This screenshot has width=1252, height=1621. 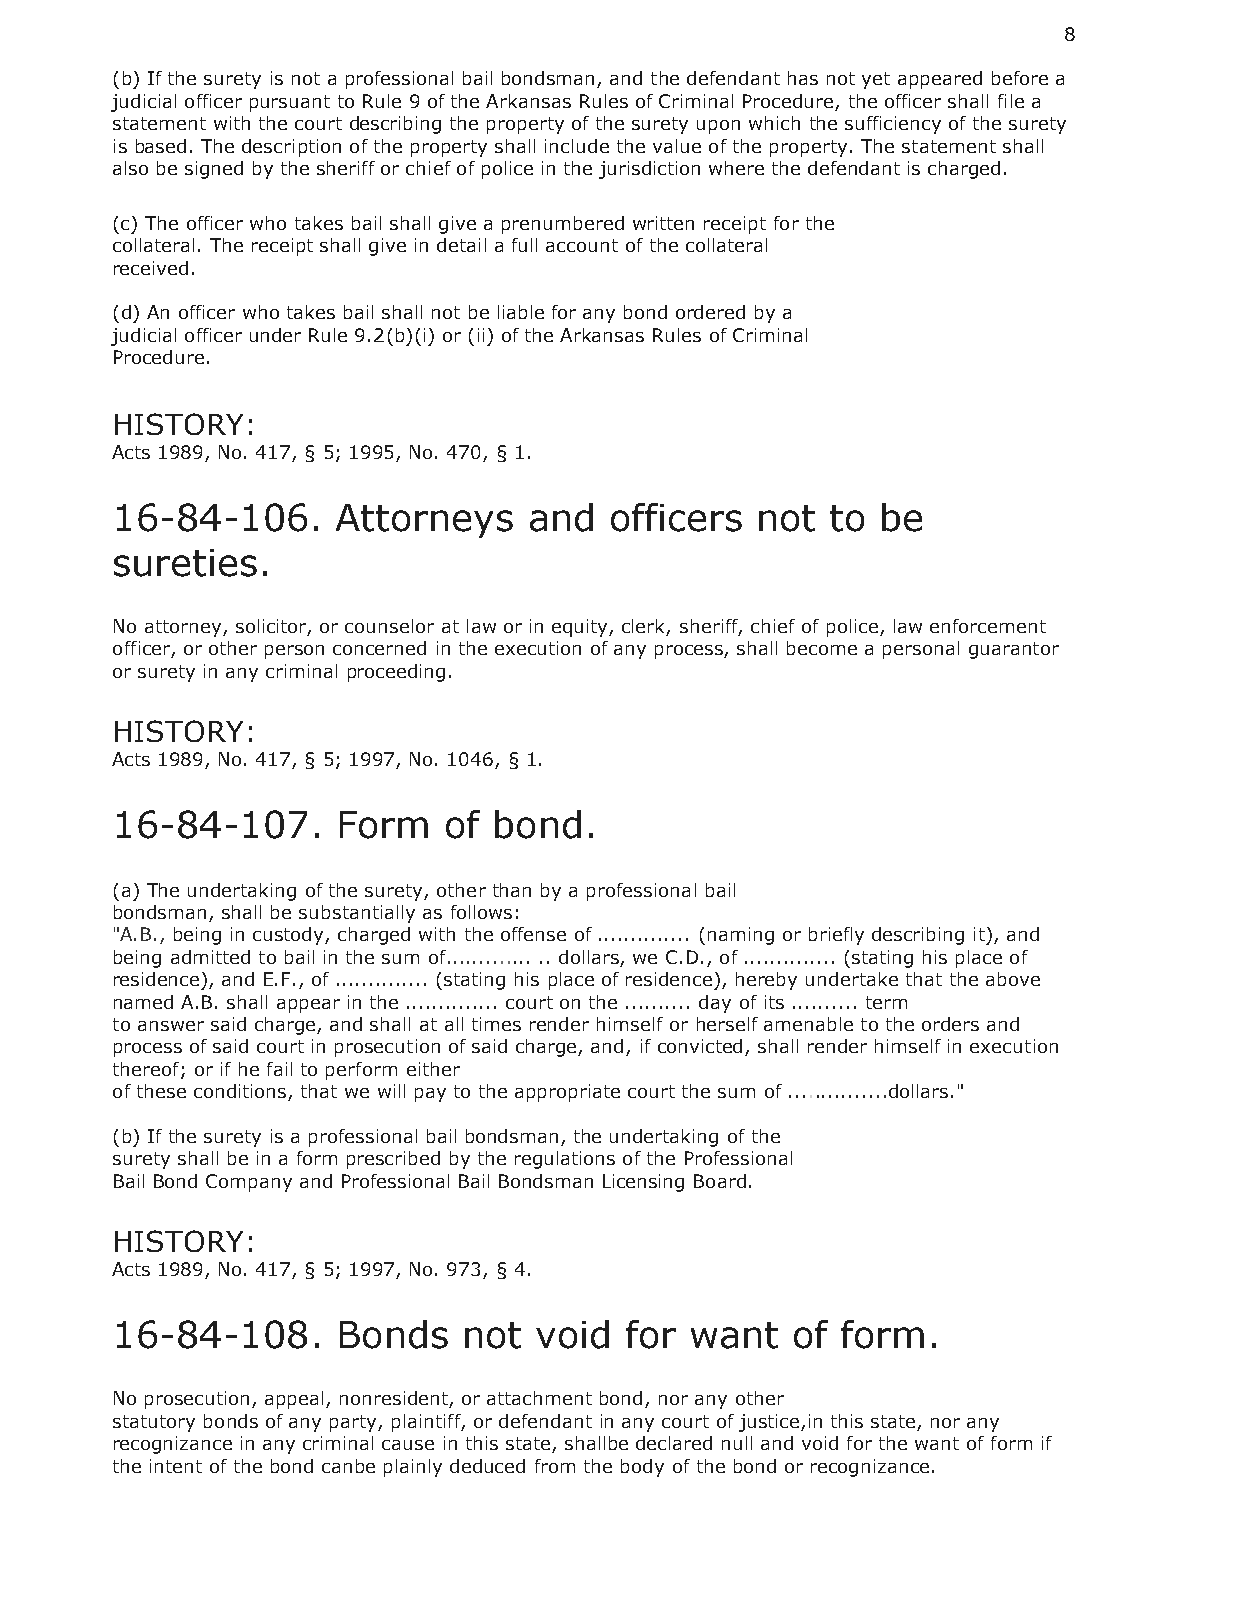 I want to click on appeal, so click(x=294, y=1400).
